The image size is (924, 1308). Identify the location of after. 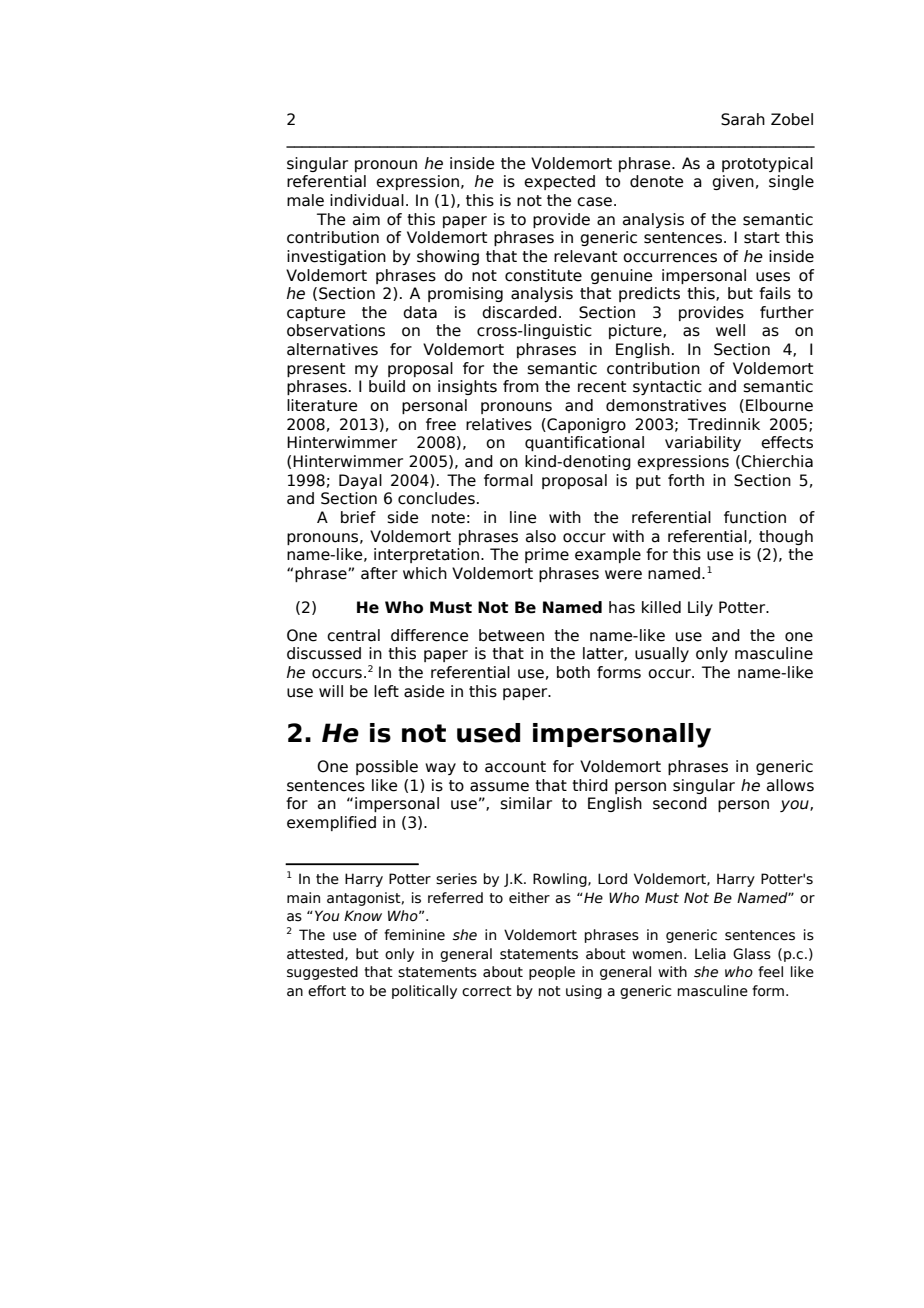
(379, 573).
